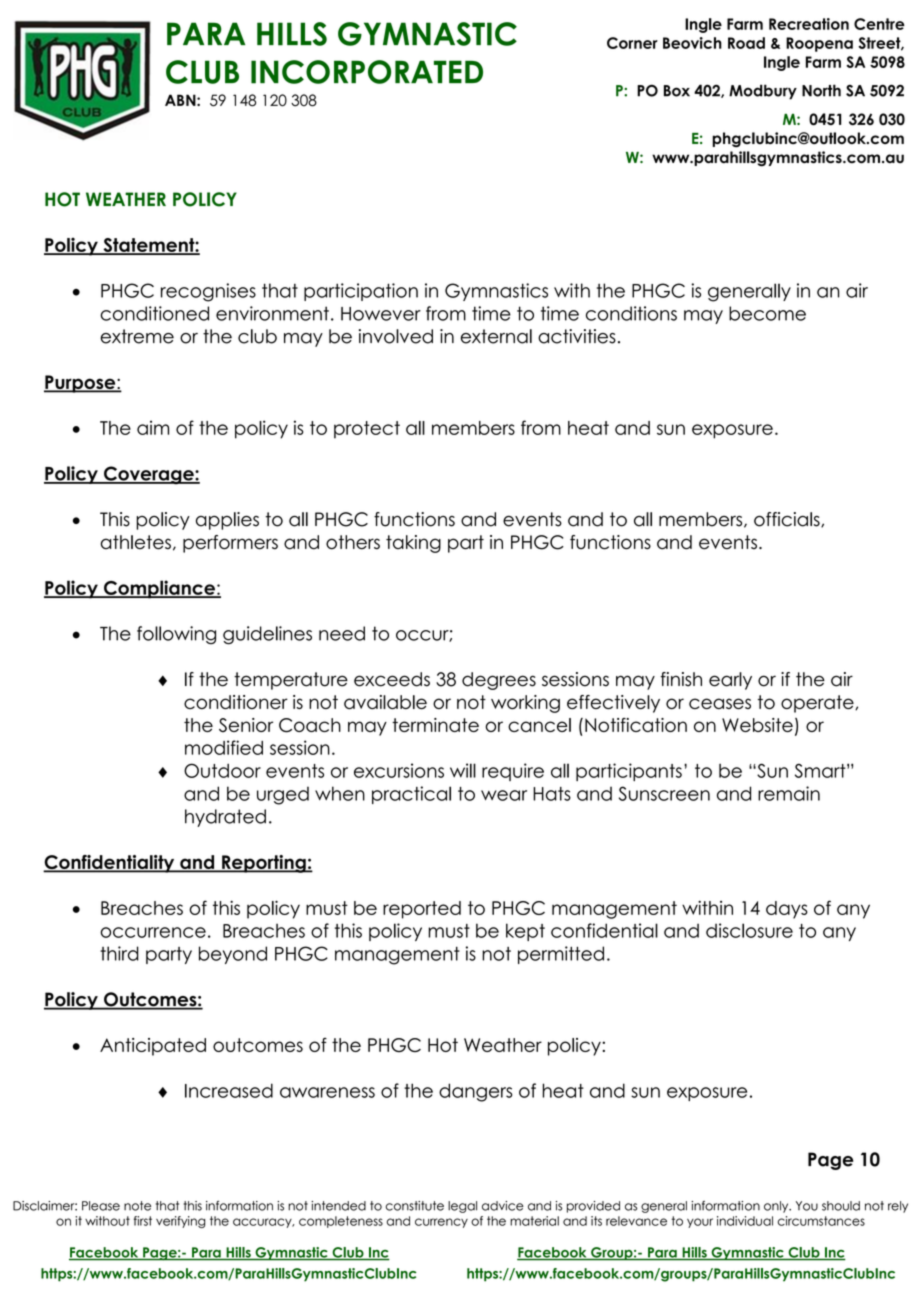  I want to click on advice, so click(503, 1206).
